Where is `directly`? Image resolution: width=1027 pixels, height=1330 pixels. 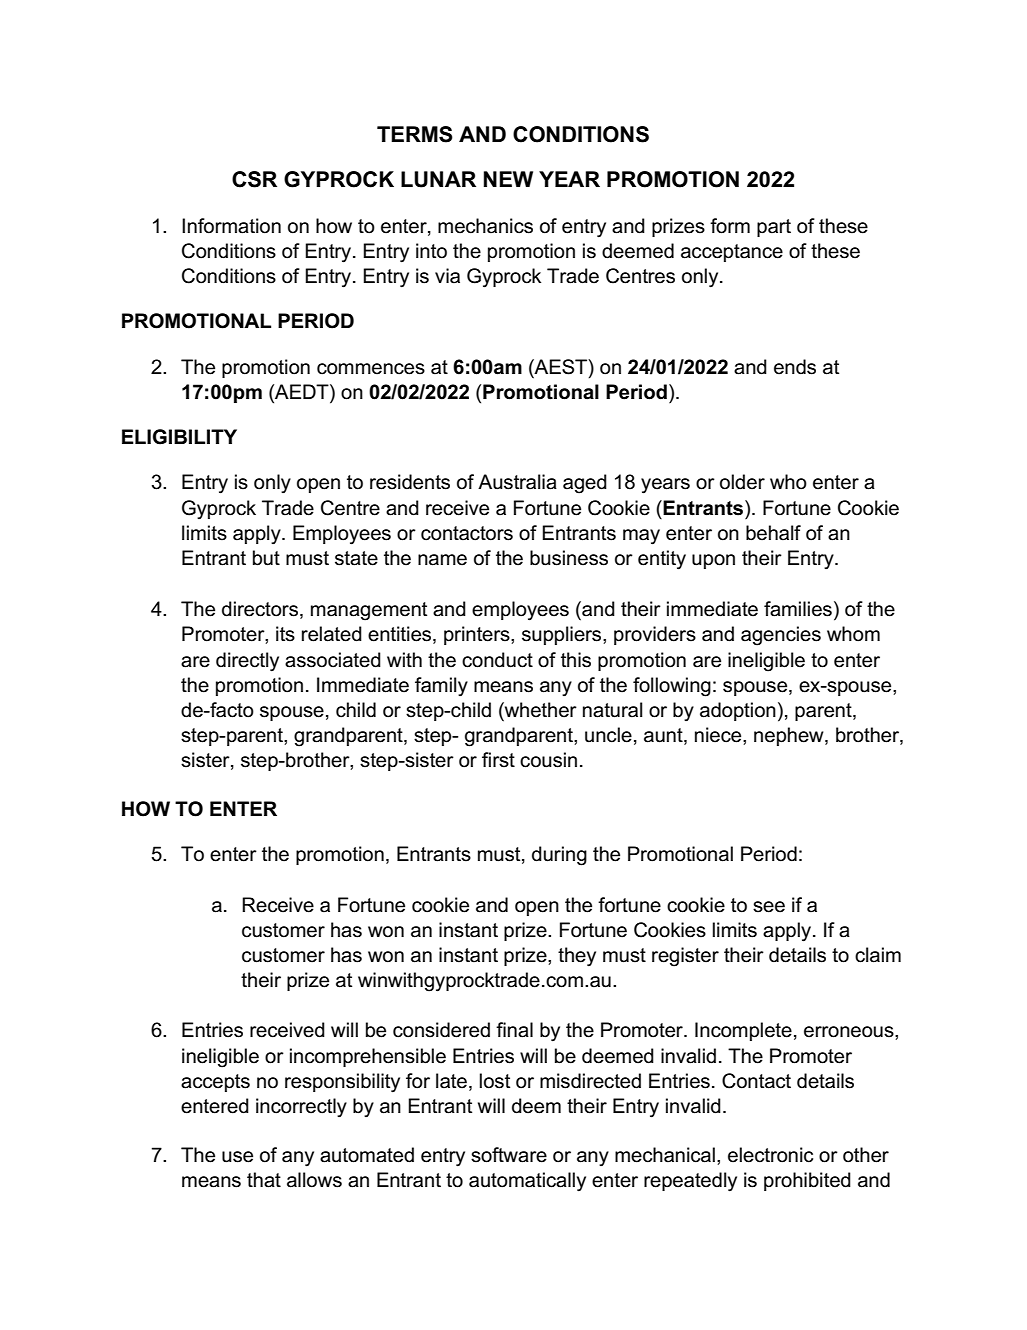
directly is located at coordinates (247, 662).
